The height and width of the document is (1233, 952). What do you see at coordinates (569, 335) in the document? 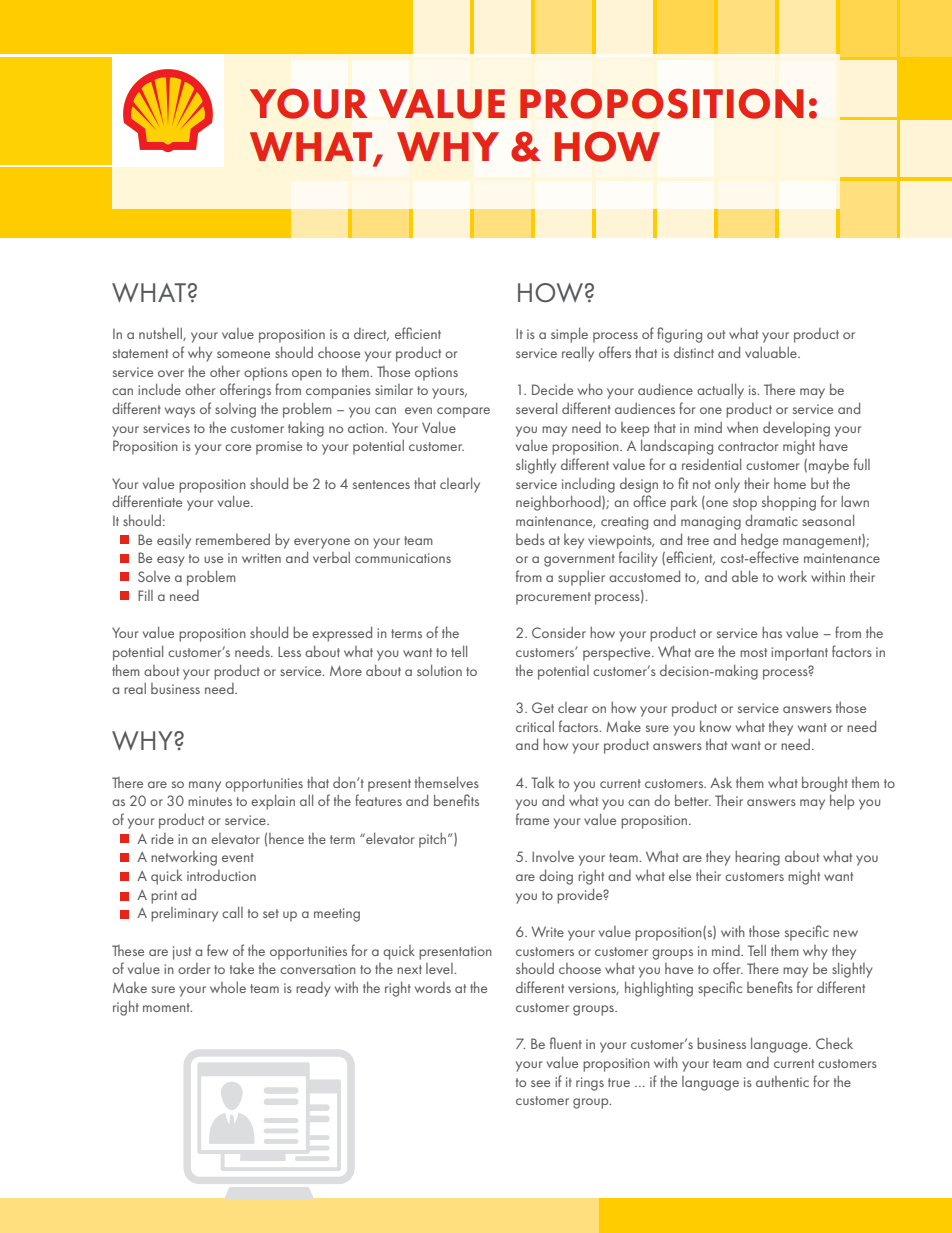
I see `simple` at bounding box center [569, 335].
